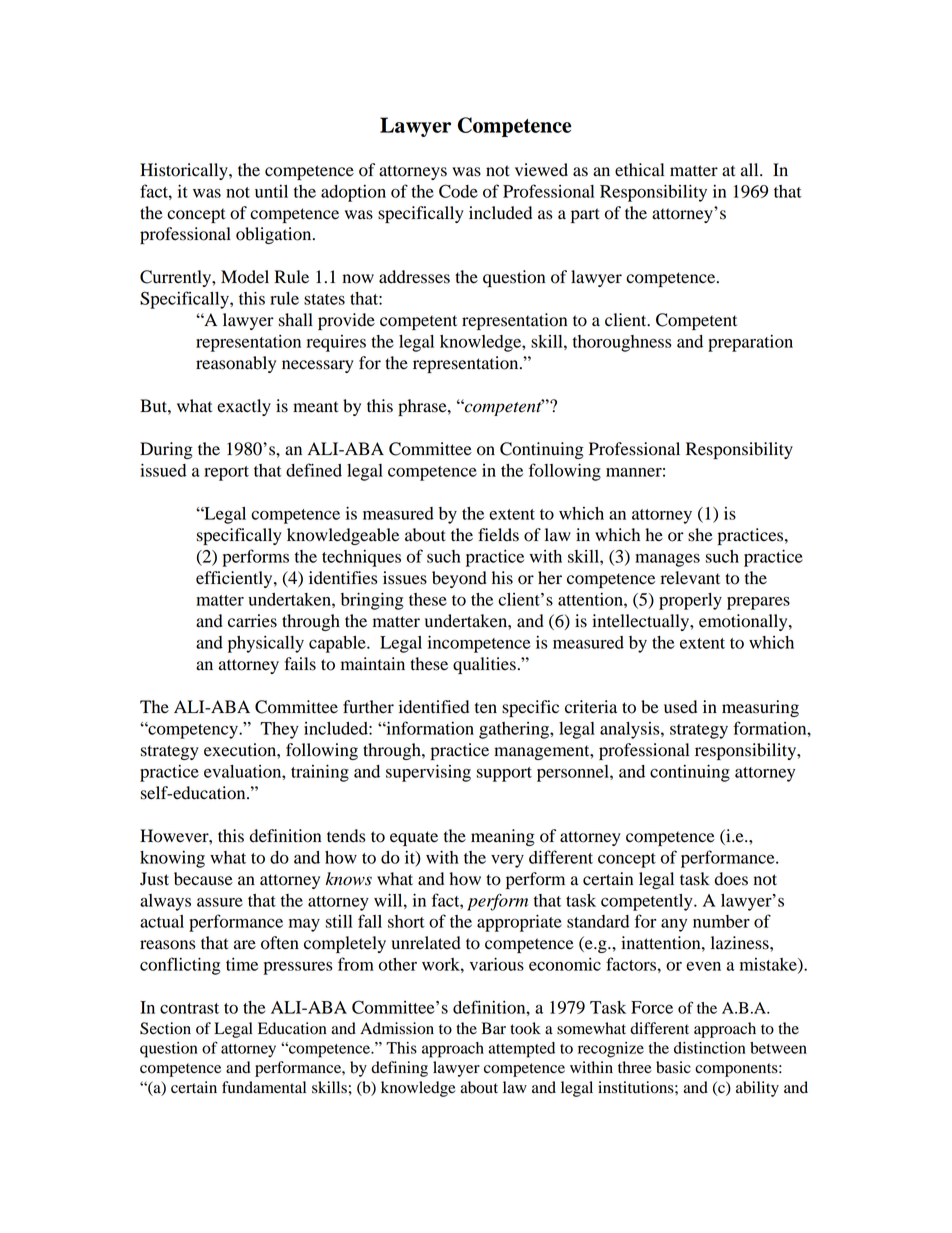 The image size is (952, 1233). What do you see at coordinates (700, 535) in the screenshot?
I see `she` at bounding box center [700, 535].
